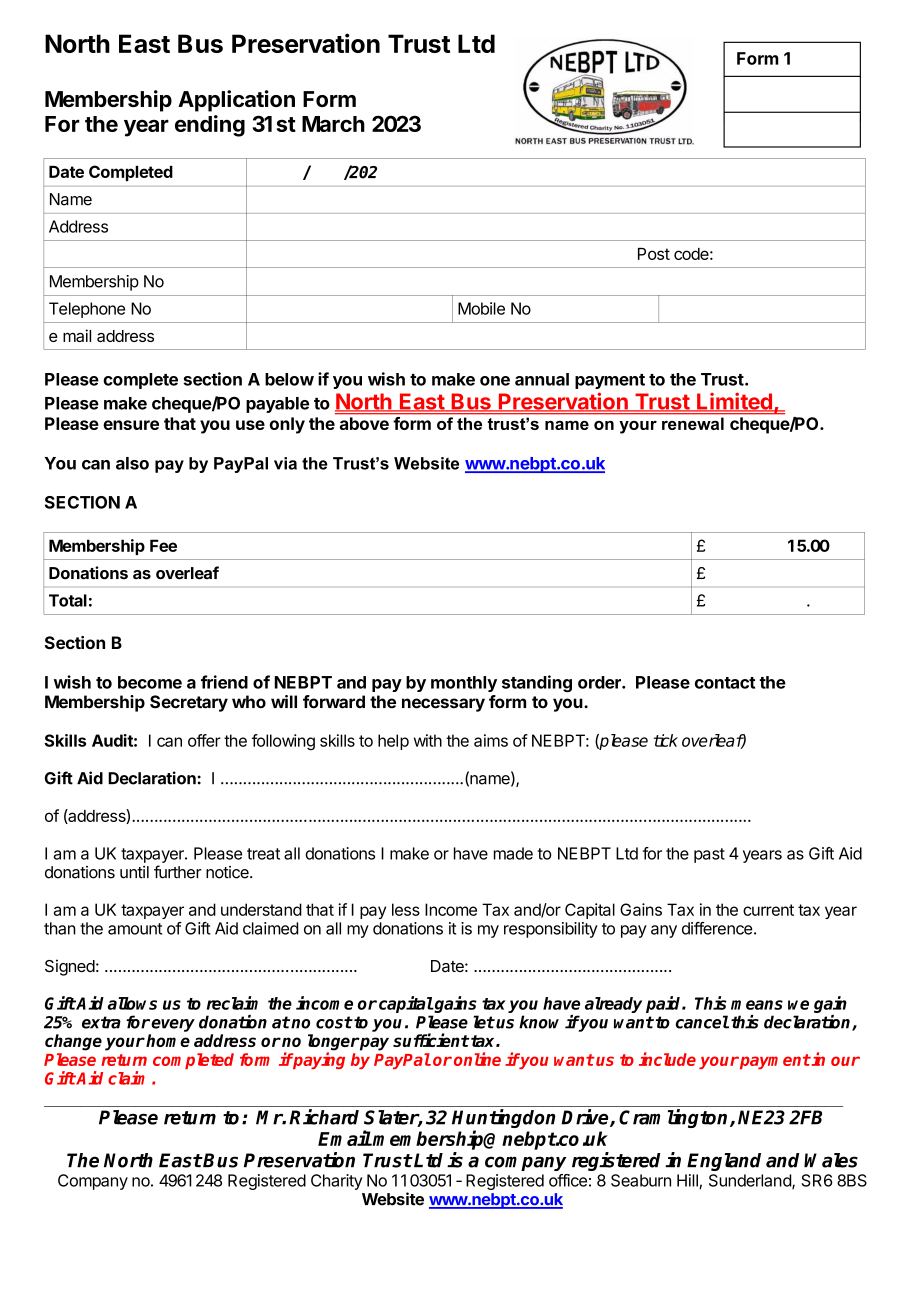 The height and width of the page is (1308, 924). Describe the element at coordinates (210, 126) in the page. I see `ending` at that location.
